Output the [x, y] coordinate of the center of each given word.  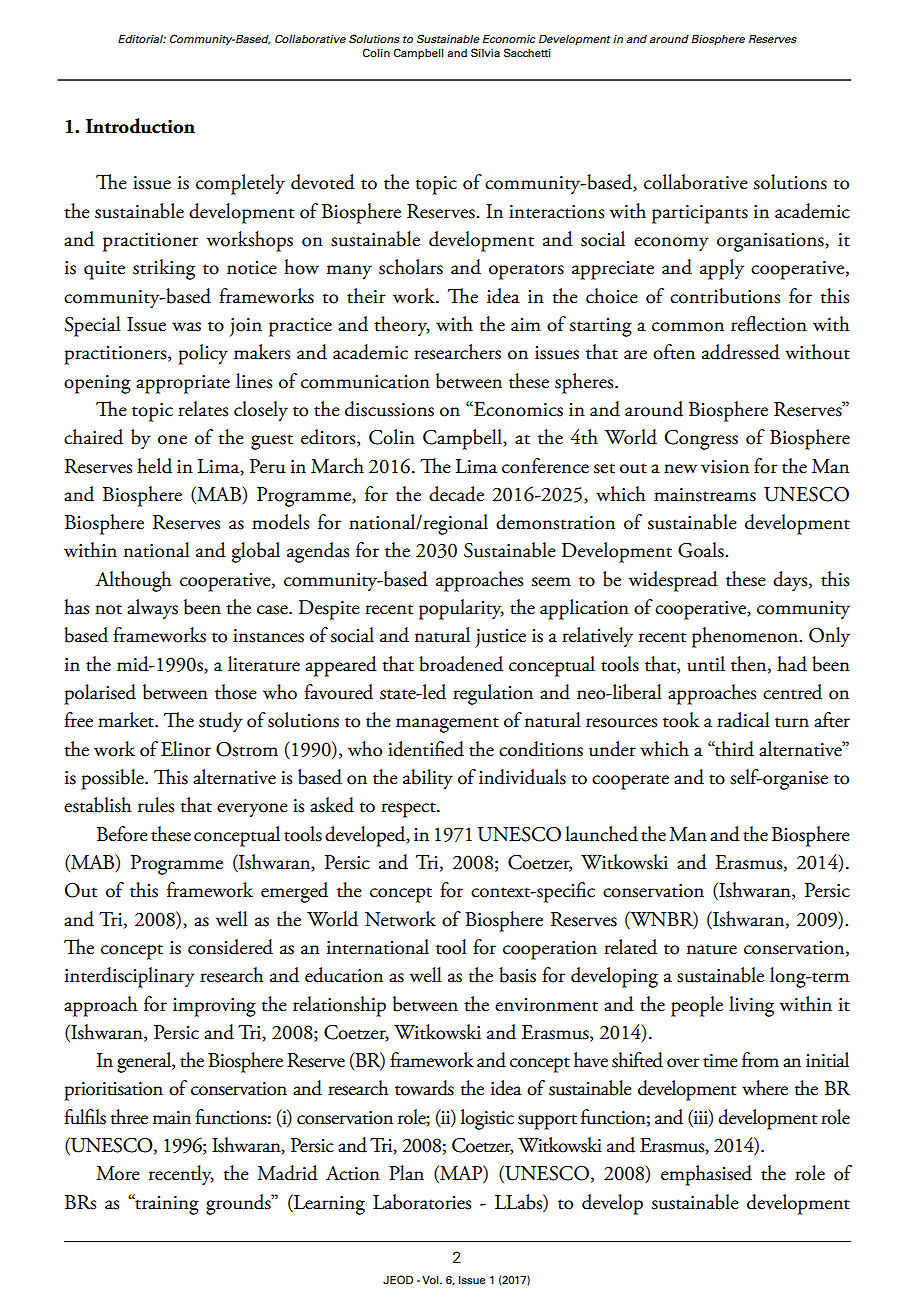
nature [712, 949]
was [186, 327]
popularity [461, 609]
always [152, 609]
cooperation [550, 950]
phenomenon [746, 637]
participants [700, 214]
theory [402, 326]
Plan [406, 1173]
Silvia [485, 52]
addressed [741, 352]
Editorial [142, 38]
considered [230, 947]
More [118, 1173]
